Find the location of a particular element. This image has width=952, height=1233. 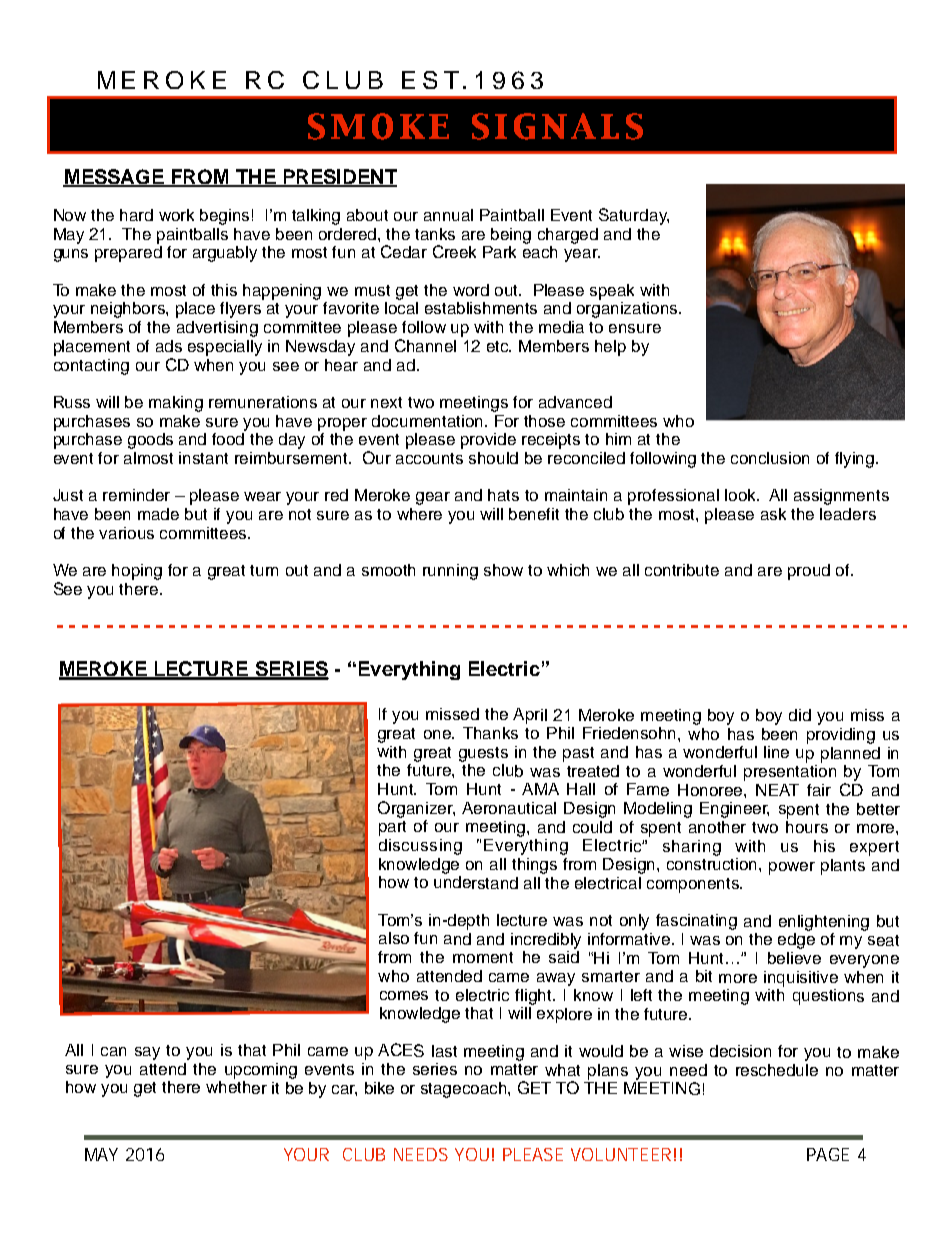

ask is located at coordinates (773, 514).
